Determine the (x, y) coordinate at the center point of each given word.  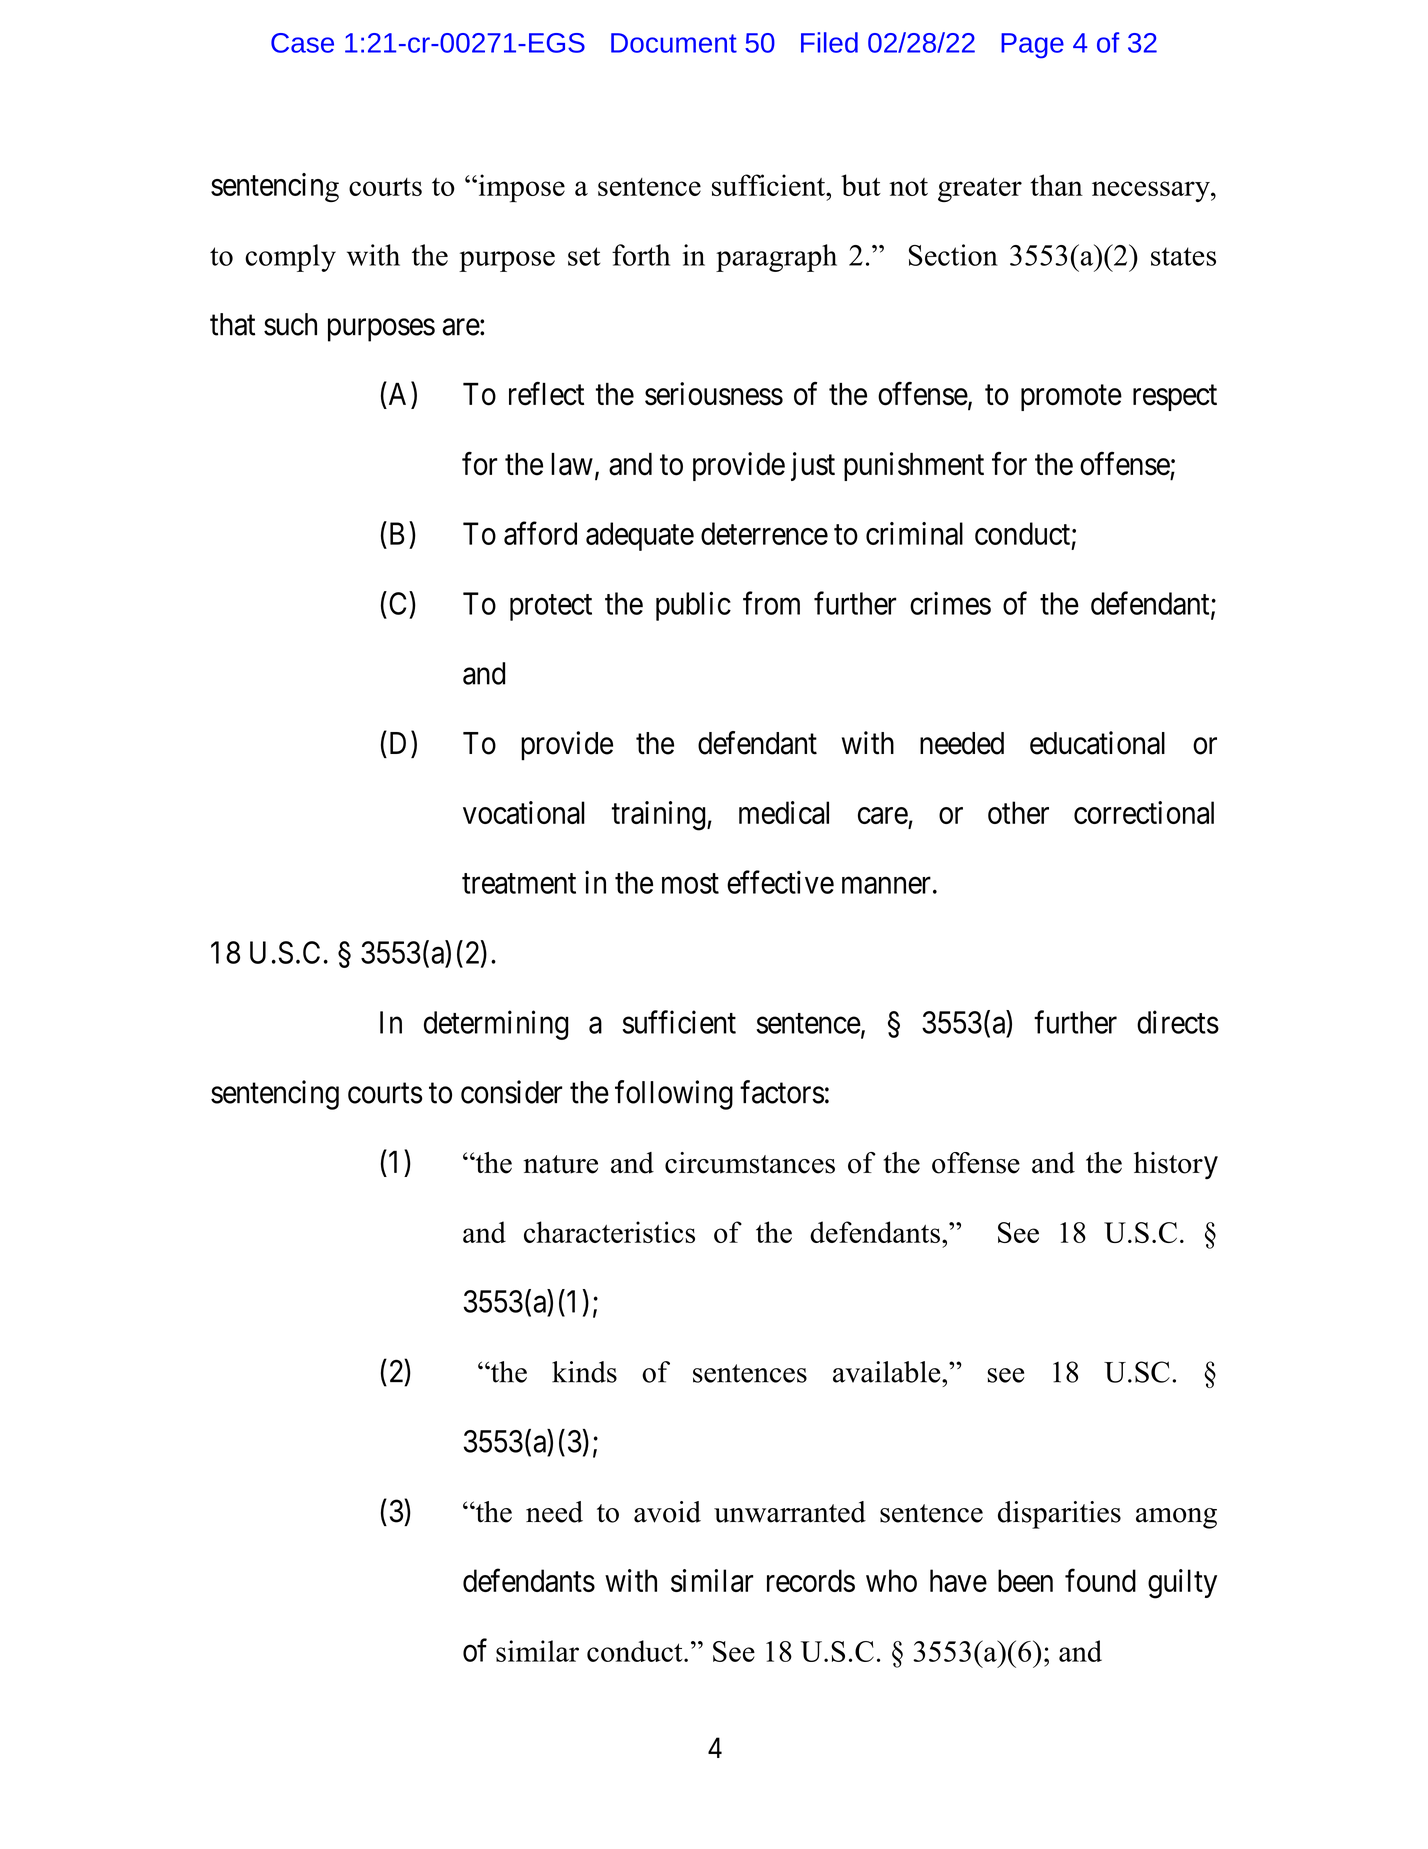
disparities (1059, 1515)
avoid (667, 1512)
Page (1032, 46)
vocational (524, 812)
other (1018, 812)
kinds (584, 1372)
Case (302, 43)
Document (674, 43)
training (658, 816)
